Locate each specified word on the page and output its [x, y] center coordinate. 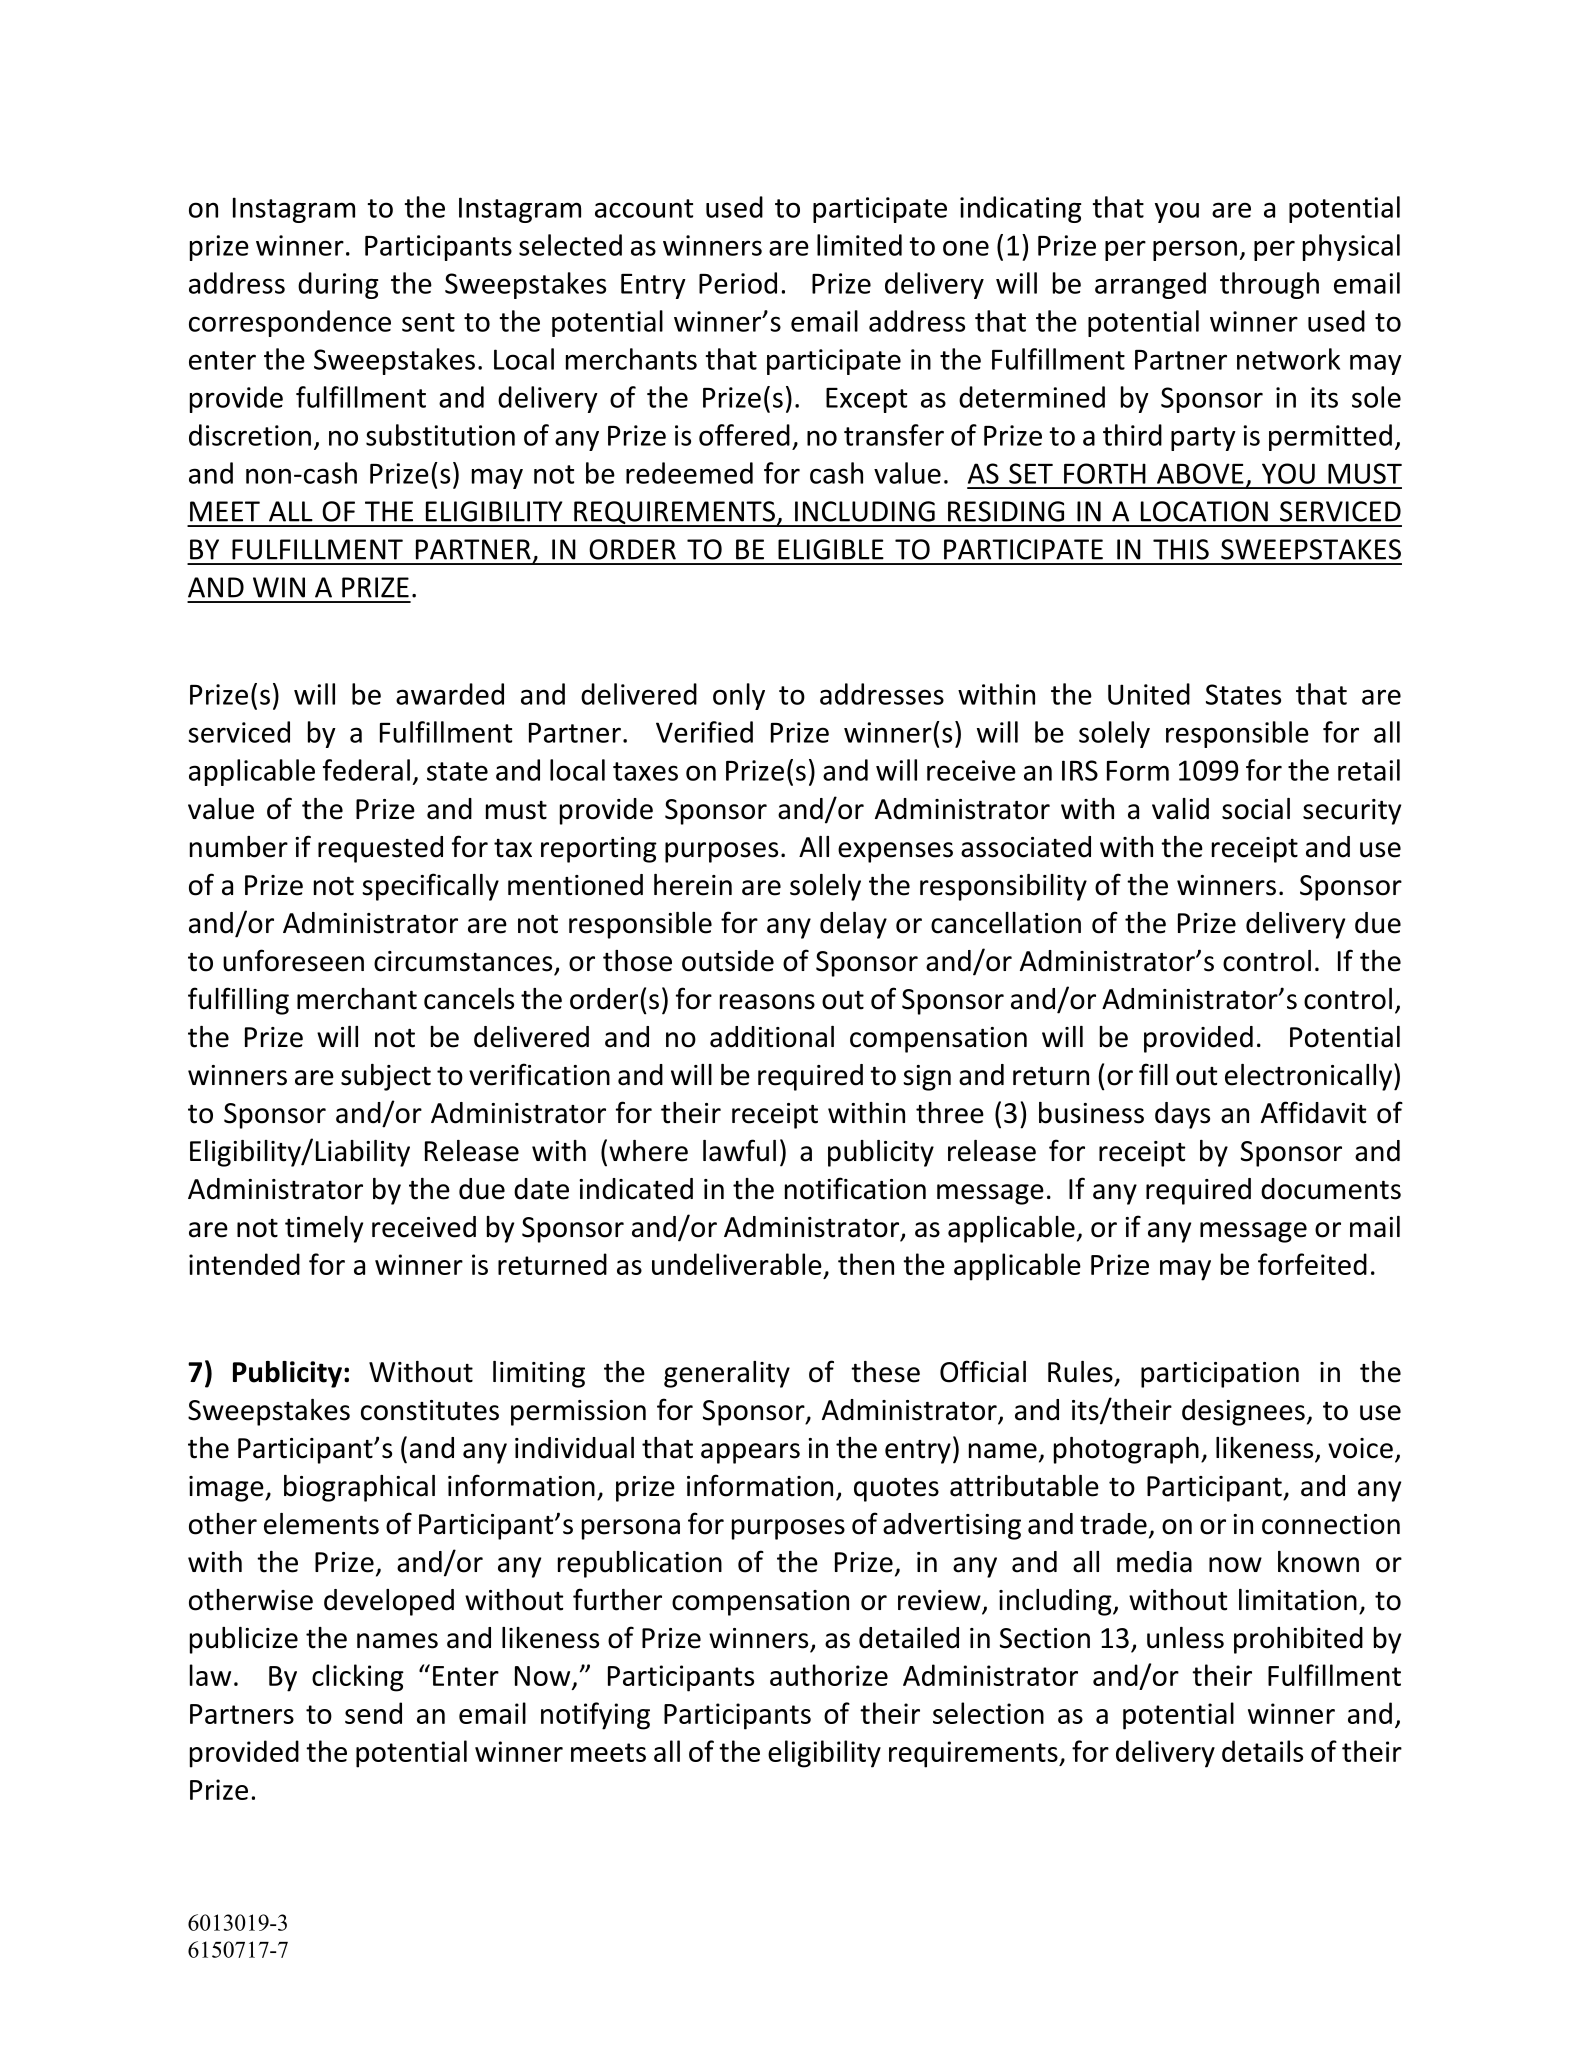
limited [859, 245]
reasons [767, 1002]
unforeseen [293, 960]
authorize [829, 1675]
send [373, 1713]
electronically [1308, 1077]
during [338, 285]
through [1269, 285]
